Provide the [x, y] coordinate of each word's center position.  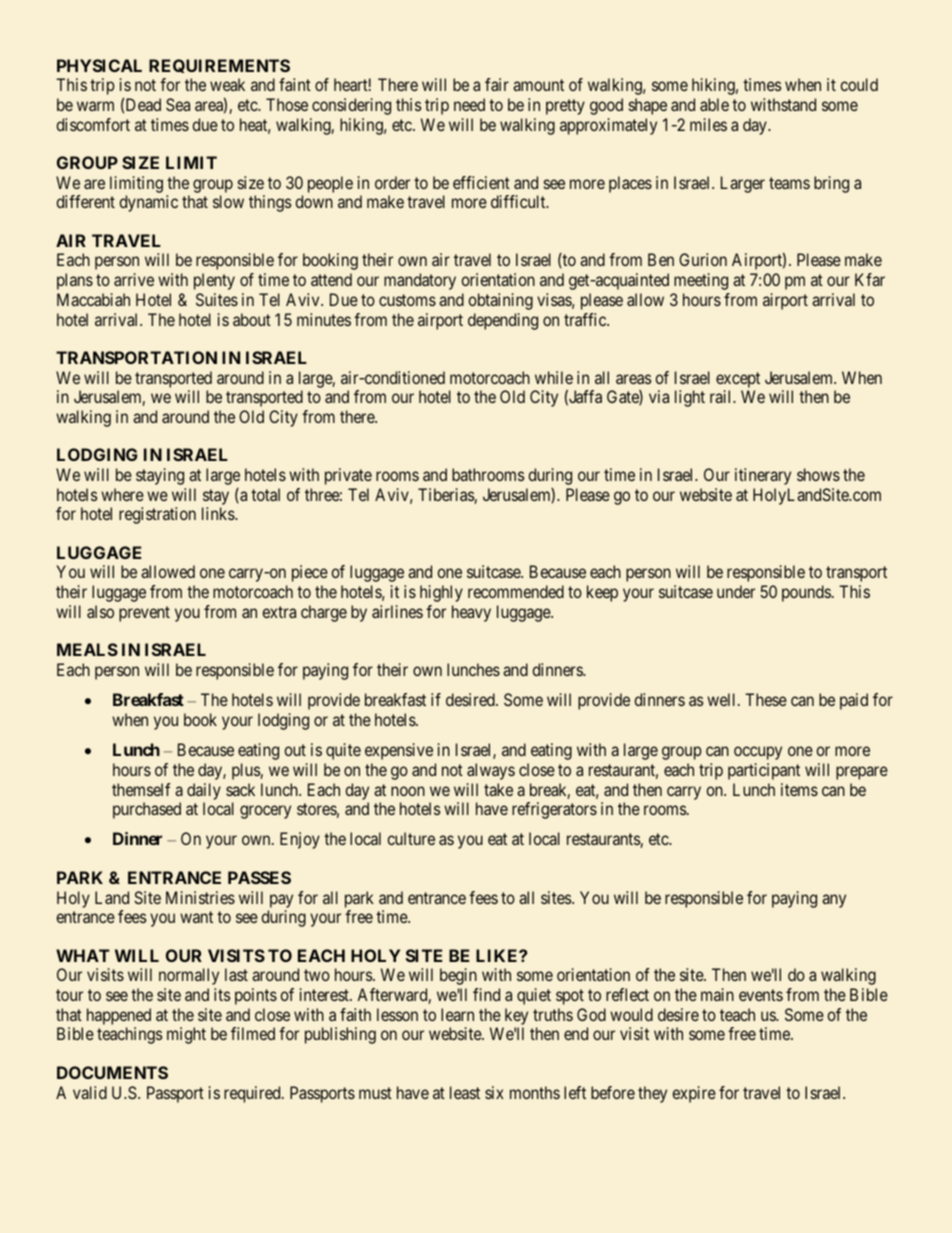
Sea [178, 104]
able [714, 104]
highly [441, 593]
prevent [144, 614]
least [465, 1092]
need [469, 104]
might [186, 1035]
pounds [806, 593]
